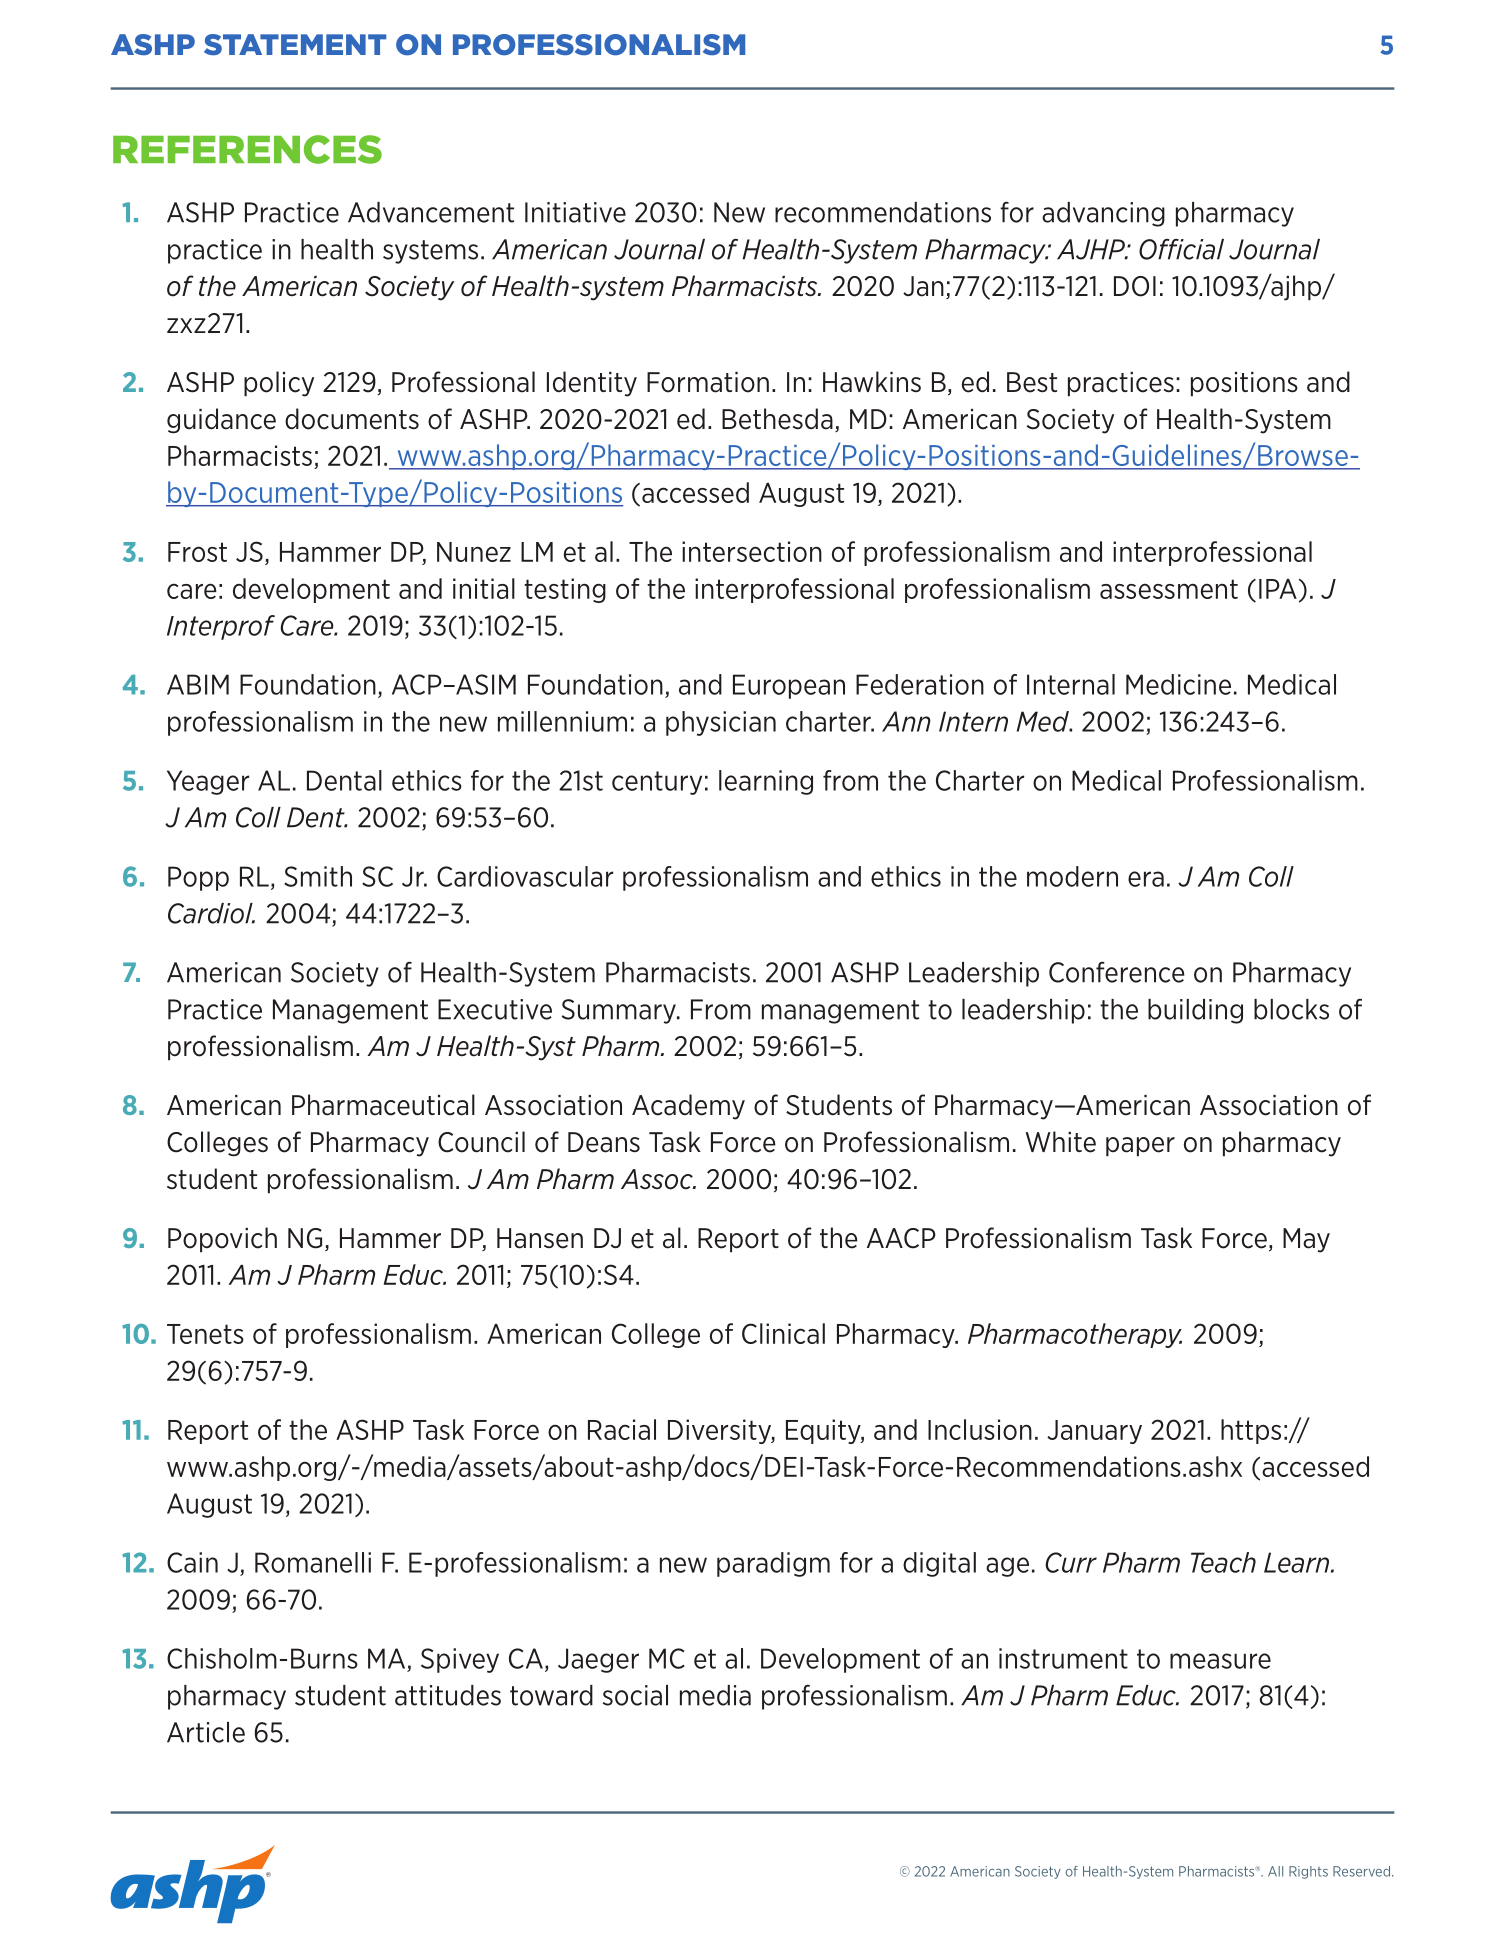 This page has height=1948, width=1505. What do you see at coordinates (206, 1732) in the page?
I see `Article` at bounding box center [206, 1732].
